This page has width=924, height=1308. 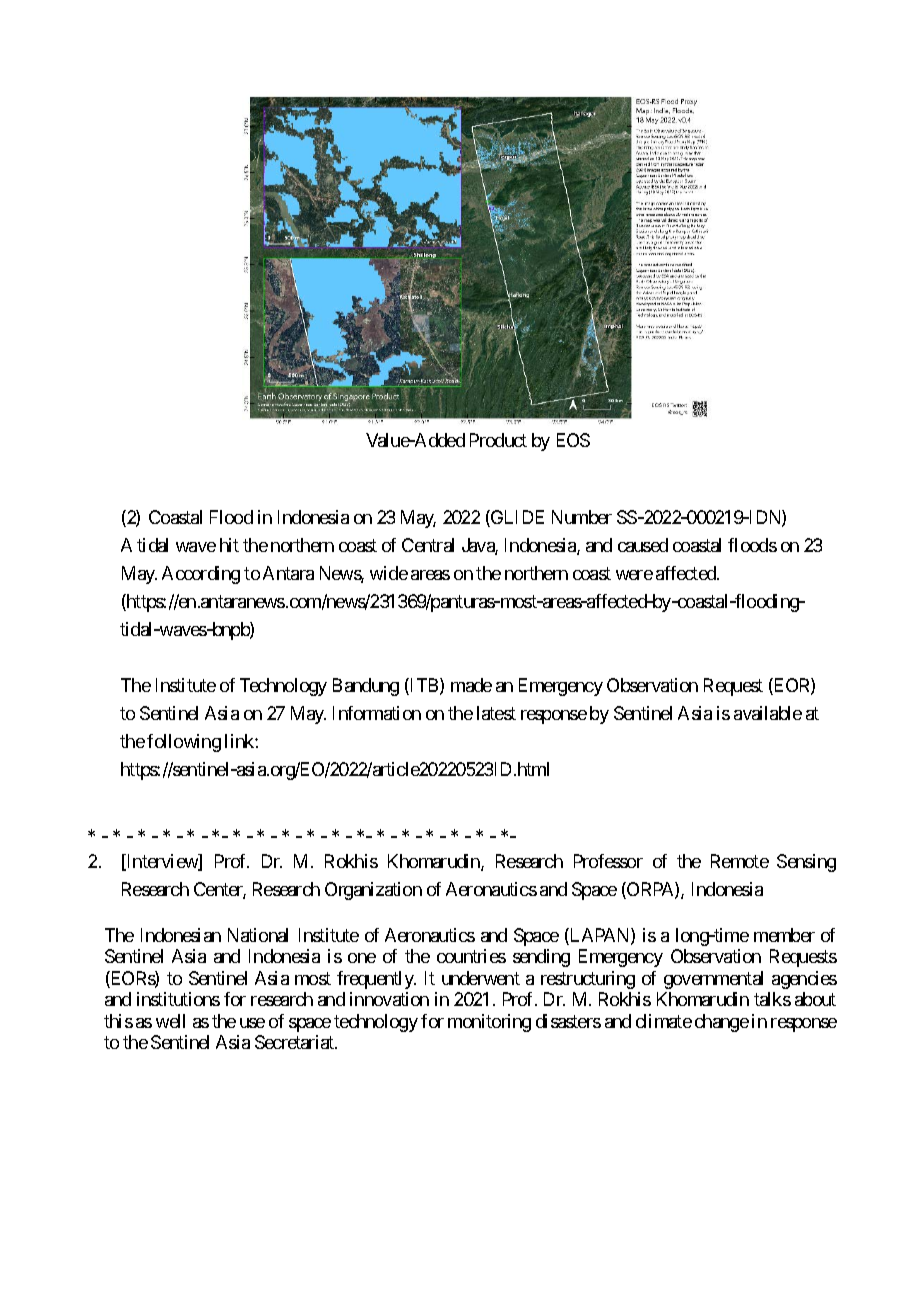 I want to click on Secretariat, so click(x=295, y=1042).
